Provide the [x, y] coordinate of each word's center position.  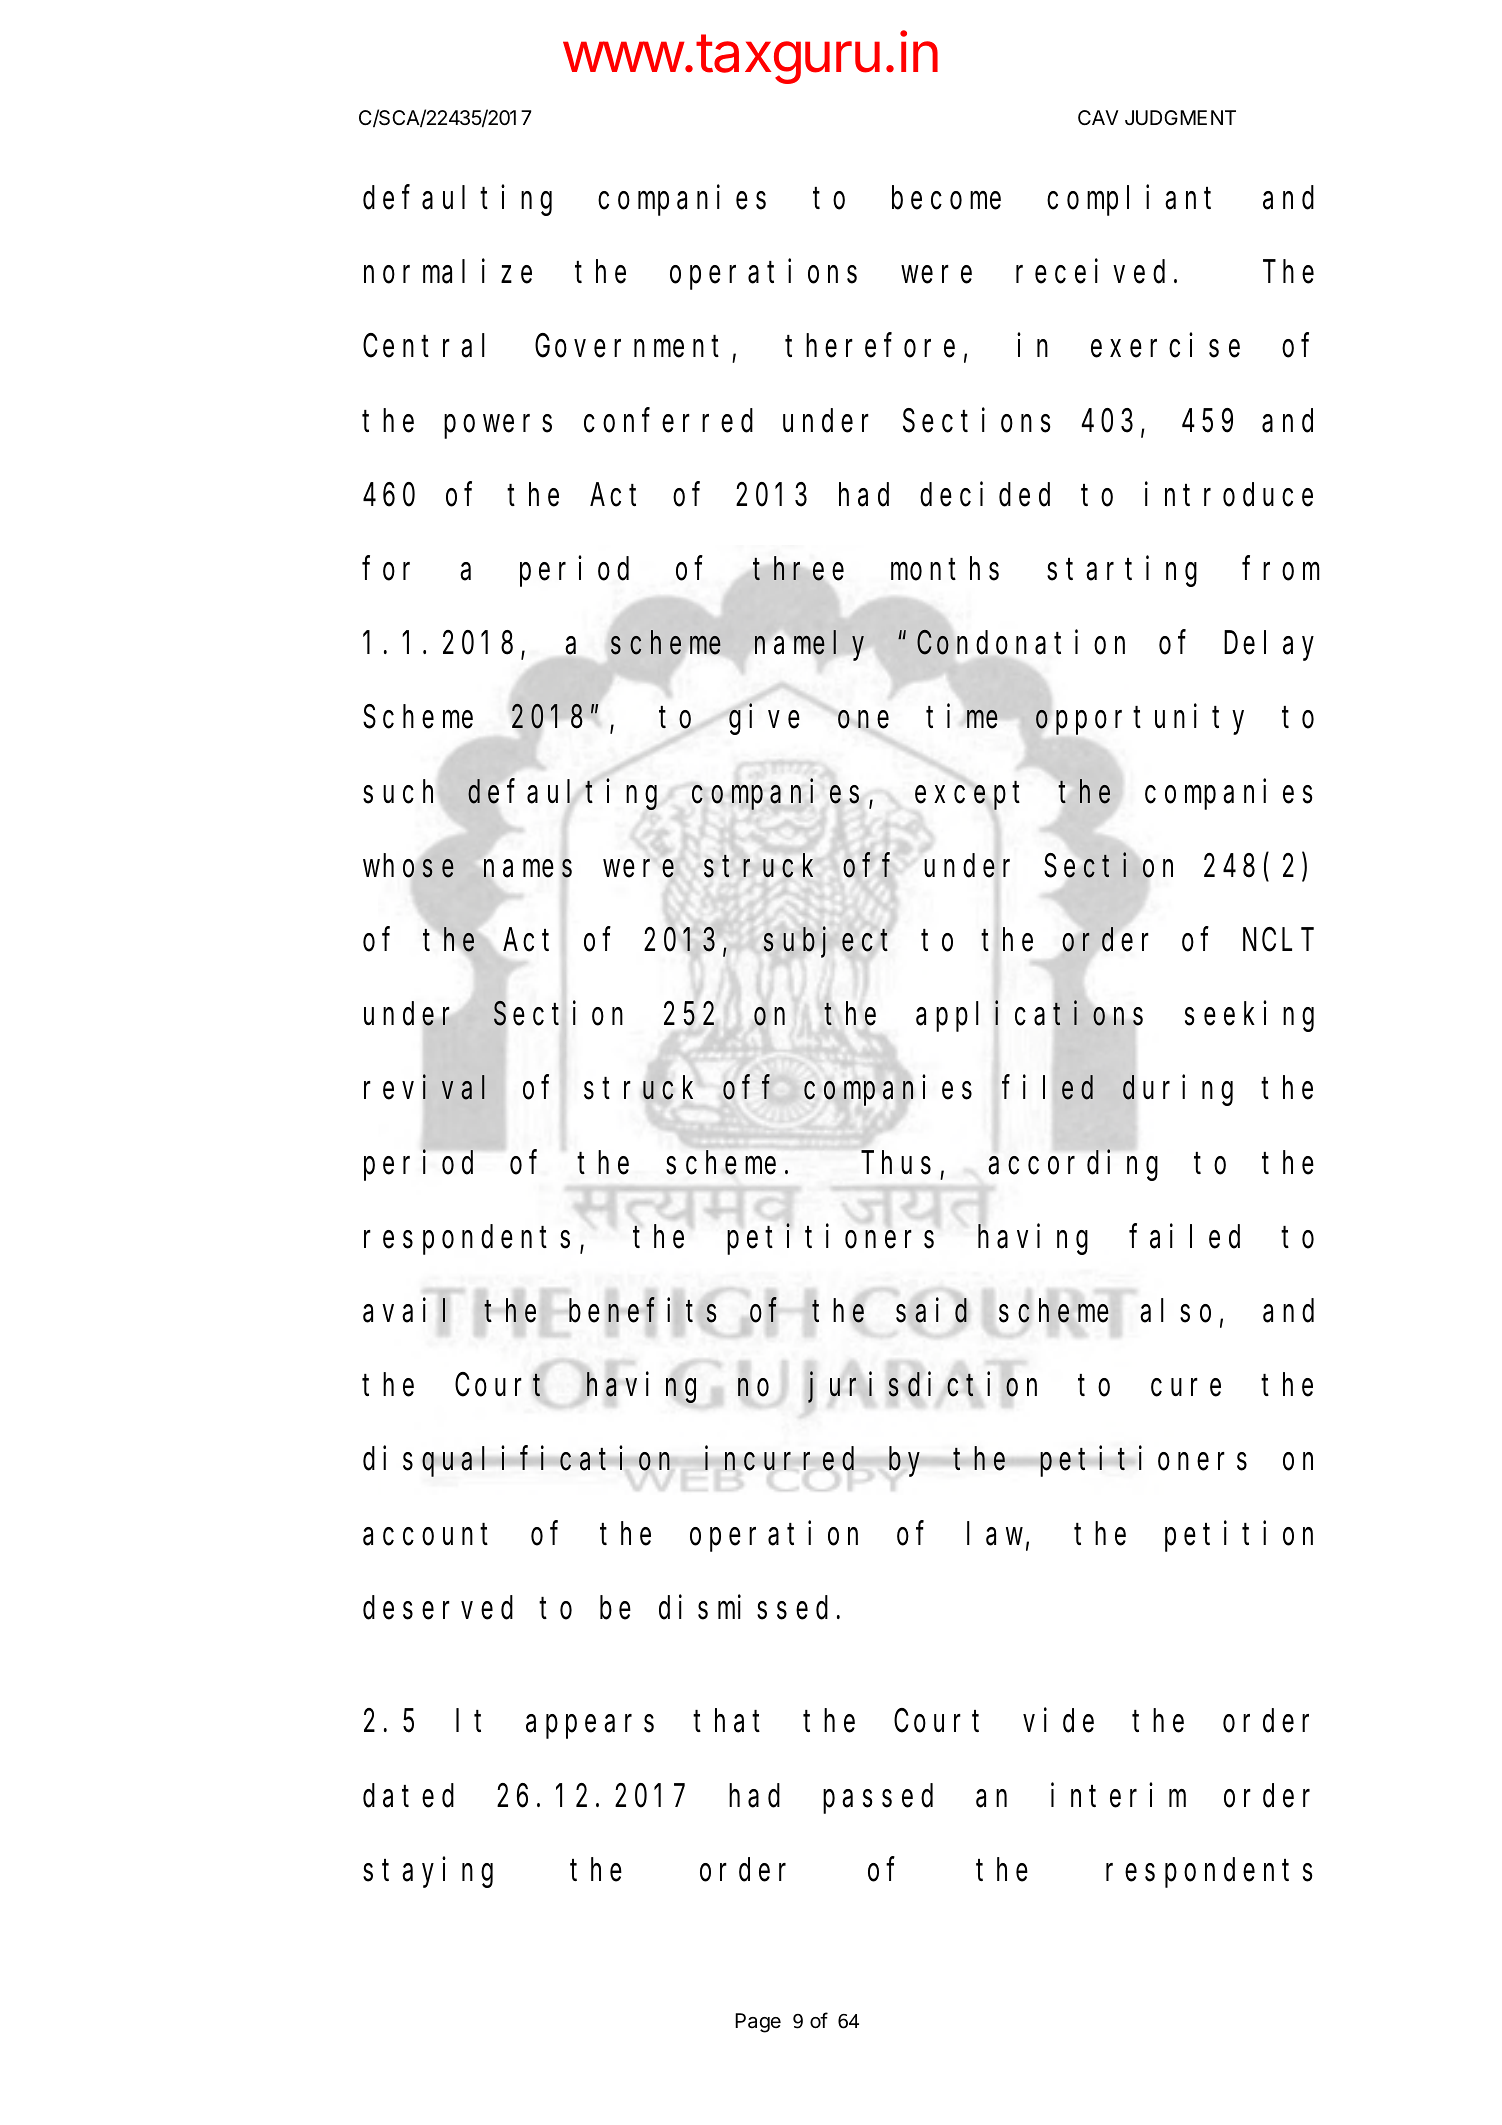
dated [408, 1796]
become [946, 198]
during [1178, 1091]
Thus [896, 1163]
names [528, 869]
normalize [448, 272]
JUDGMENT [1180, 117]
